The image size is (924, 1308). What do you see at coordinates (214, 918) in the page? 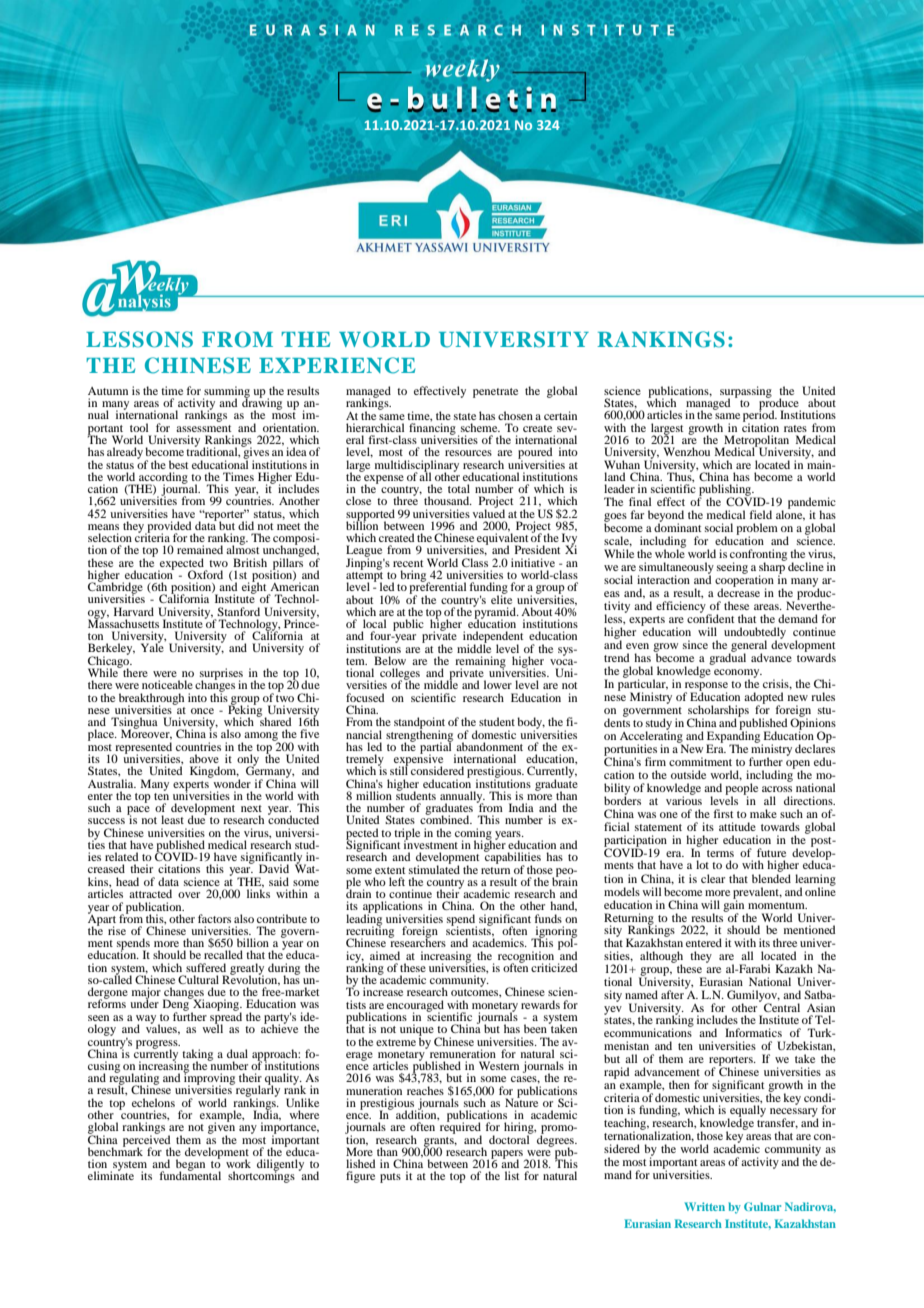
I see `factors` at bounding box center [214, 918].
